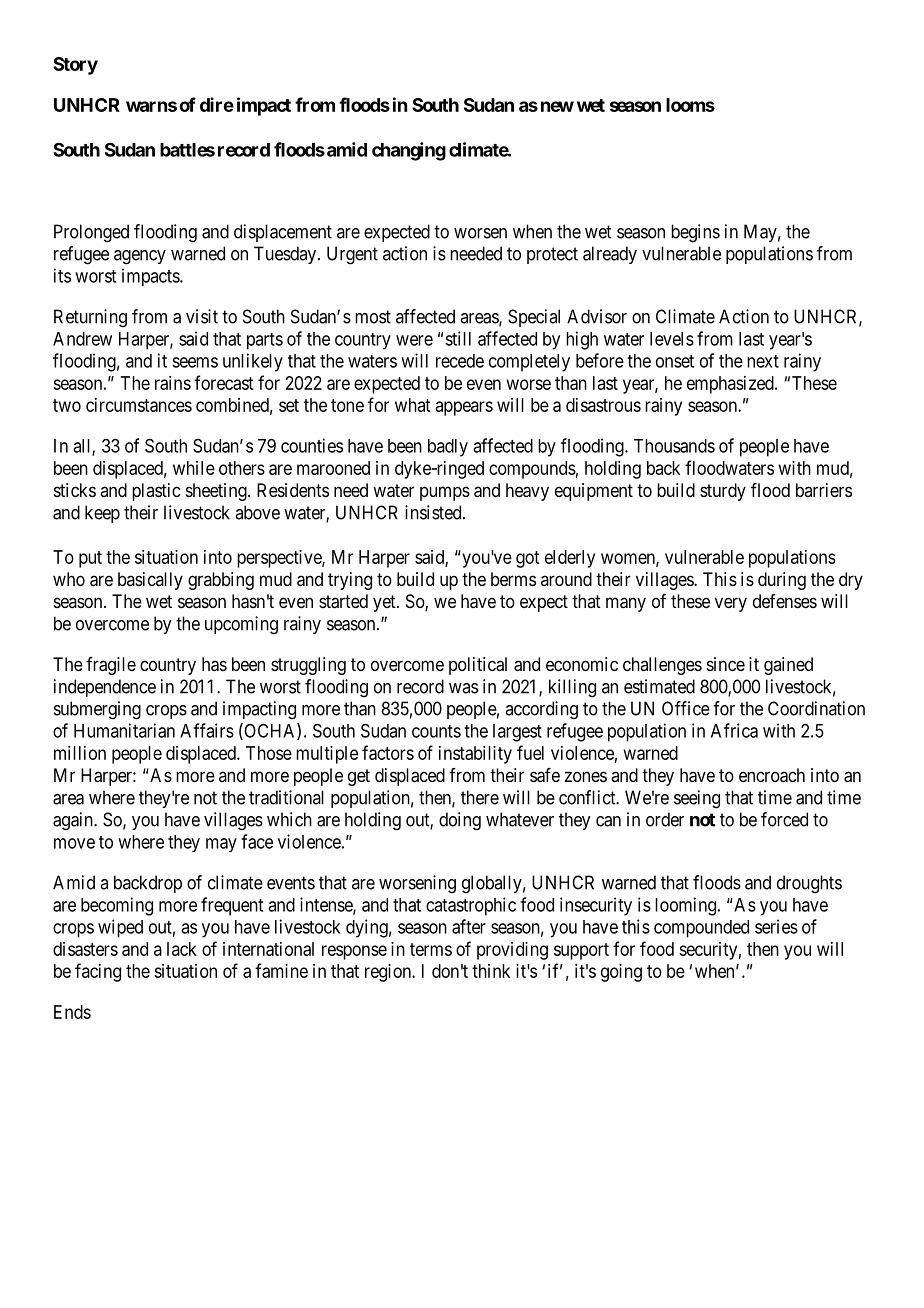 The image size is (924, 1308). I want to click on think, so click(491, 971).
